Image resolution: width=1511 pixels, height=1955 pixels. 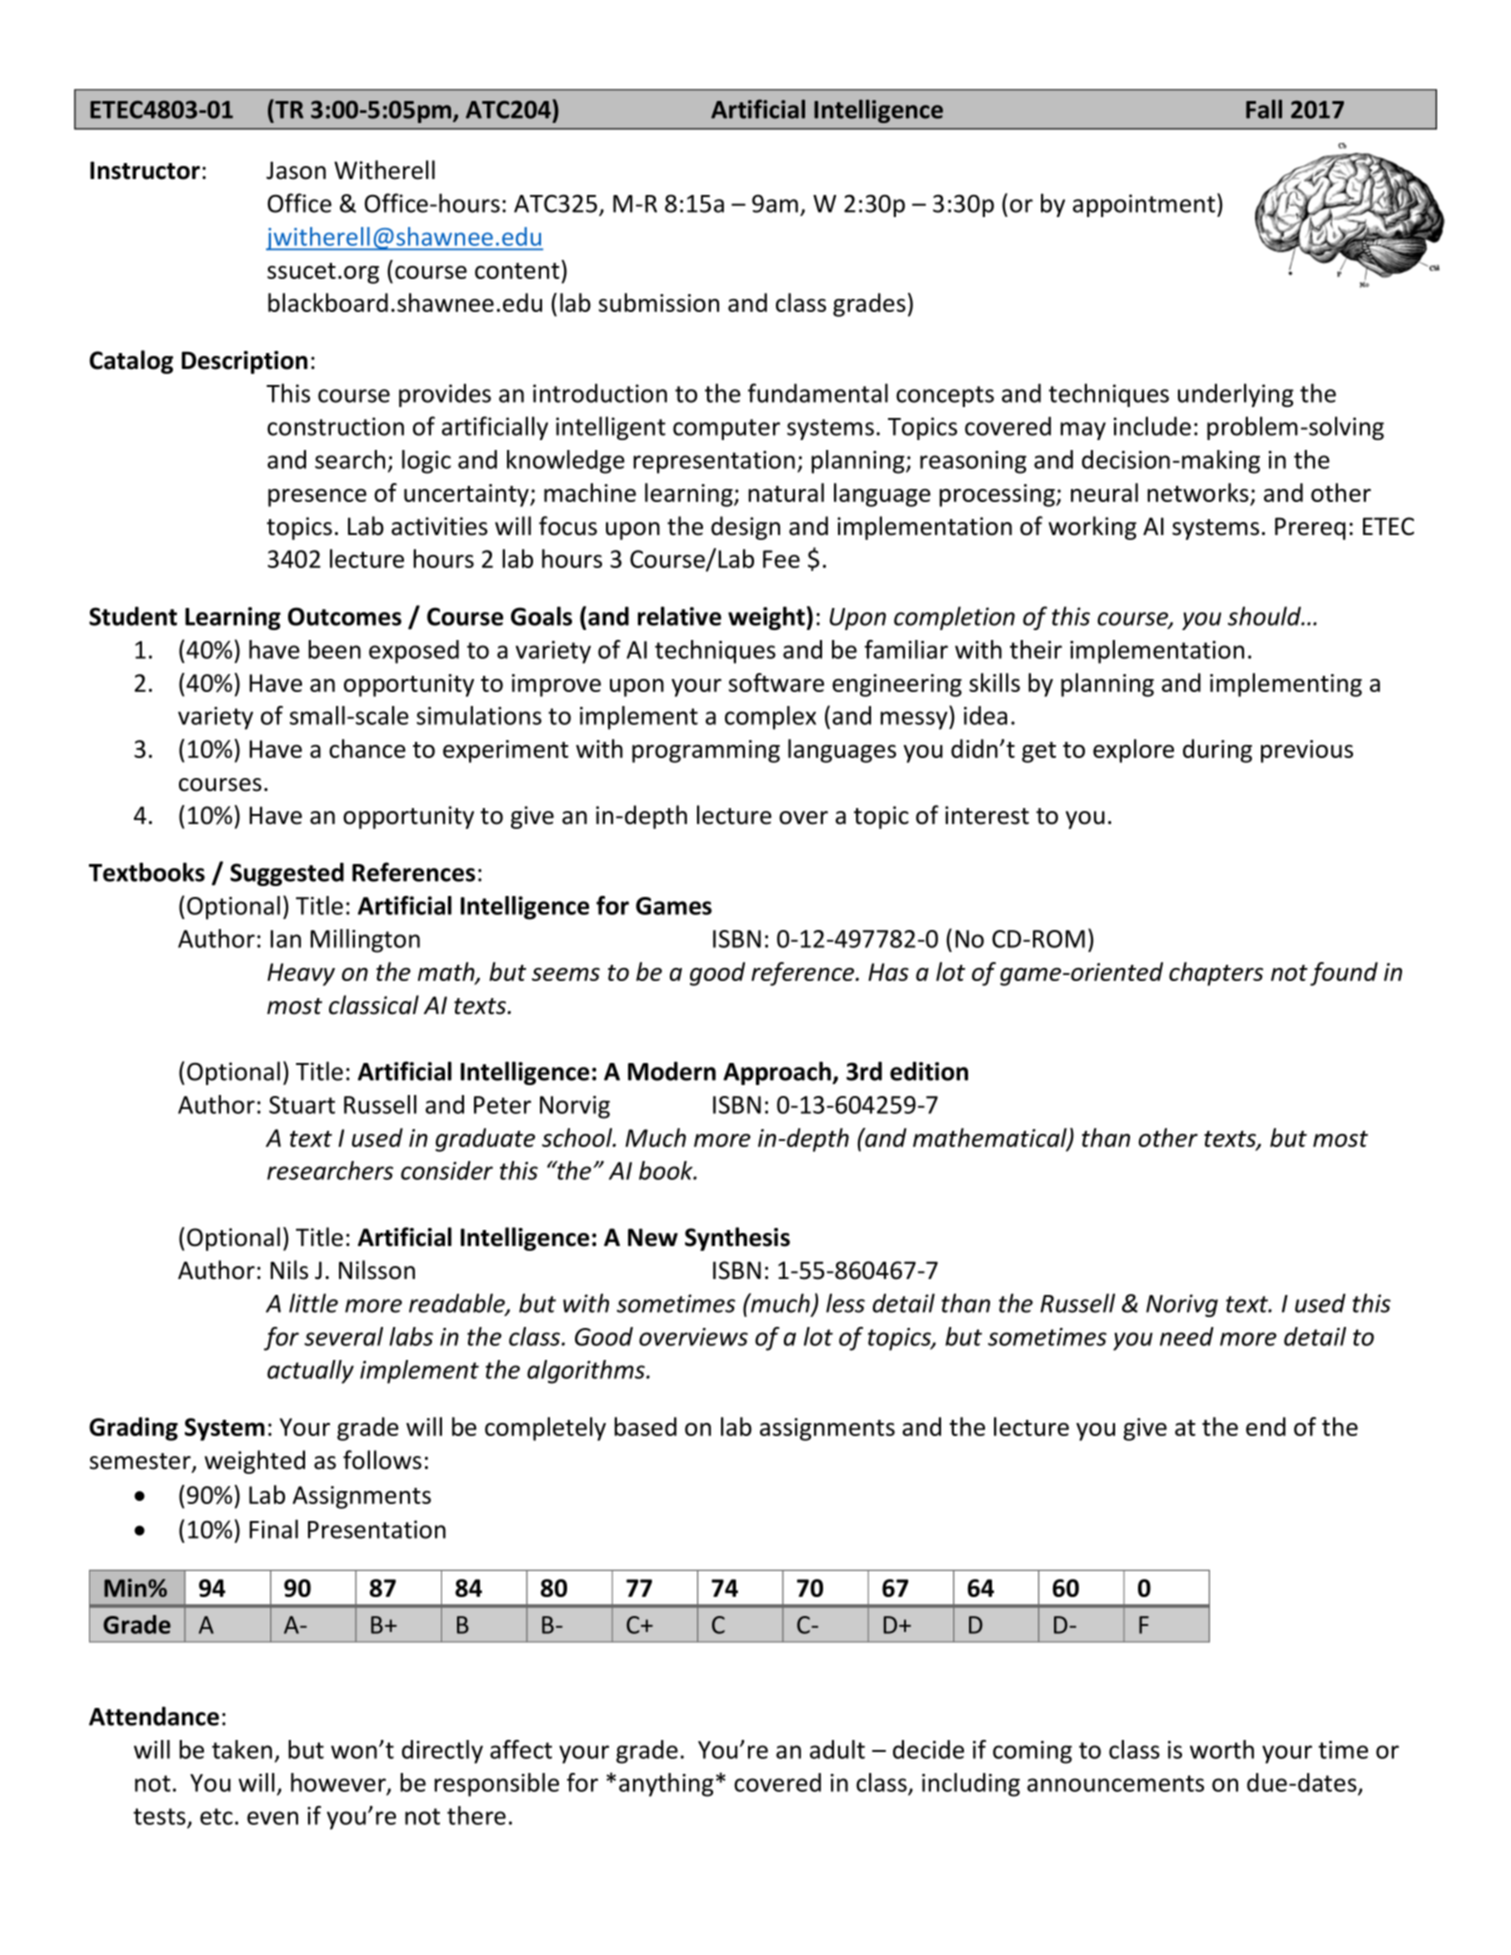 What do you see at coordinates (317, 498) in the document?
I see `presence` at bounding box center [317, 498].
